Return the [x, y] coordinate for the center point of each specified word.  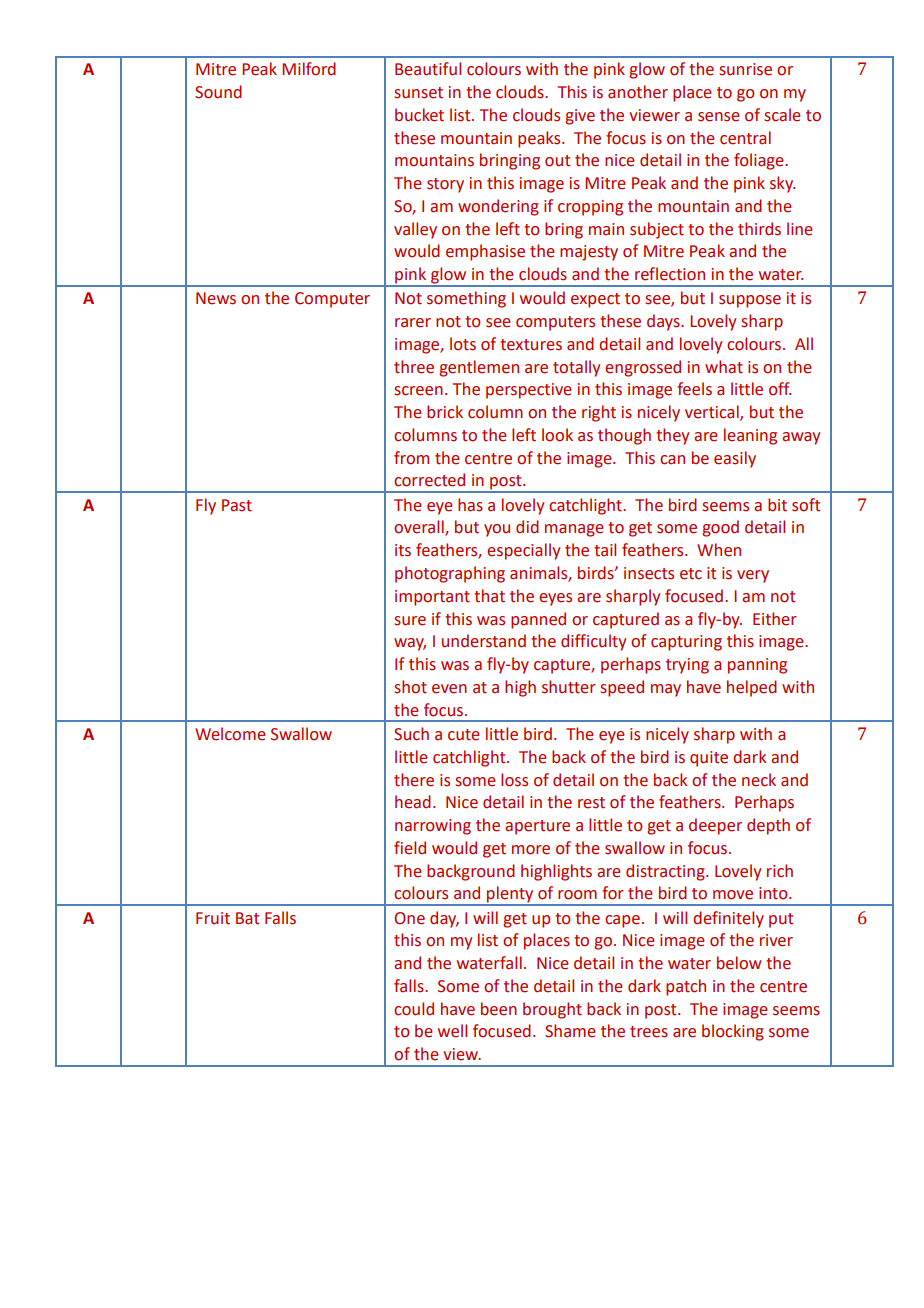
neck [759, 780]
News [216, 298]
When [719, 550]
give [580, 117]
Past [237, 505]
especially [523, 551]
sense [719, 117]
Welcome [230, 734]
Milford [309, 69]
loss [514, 780]
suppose [750, 301]
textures [531, 345]
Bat [247, 918]
